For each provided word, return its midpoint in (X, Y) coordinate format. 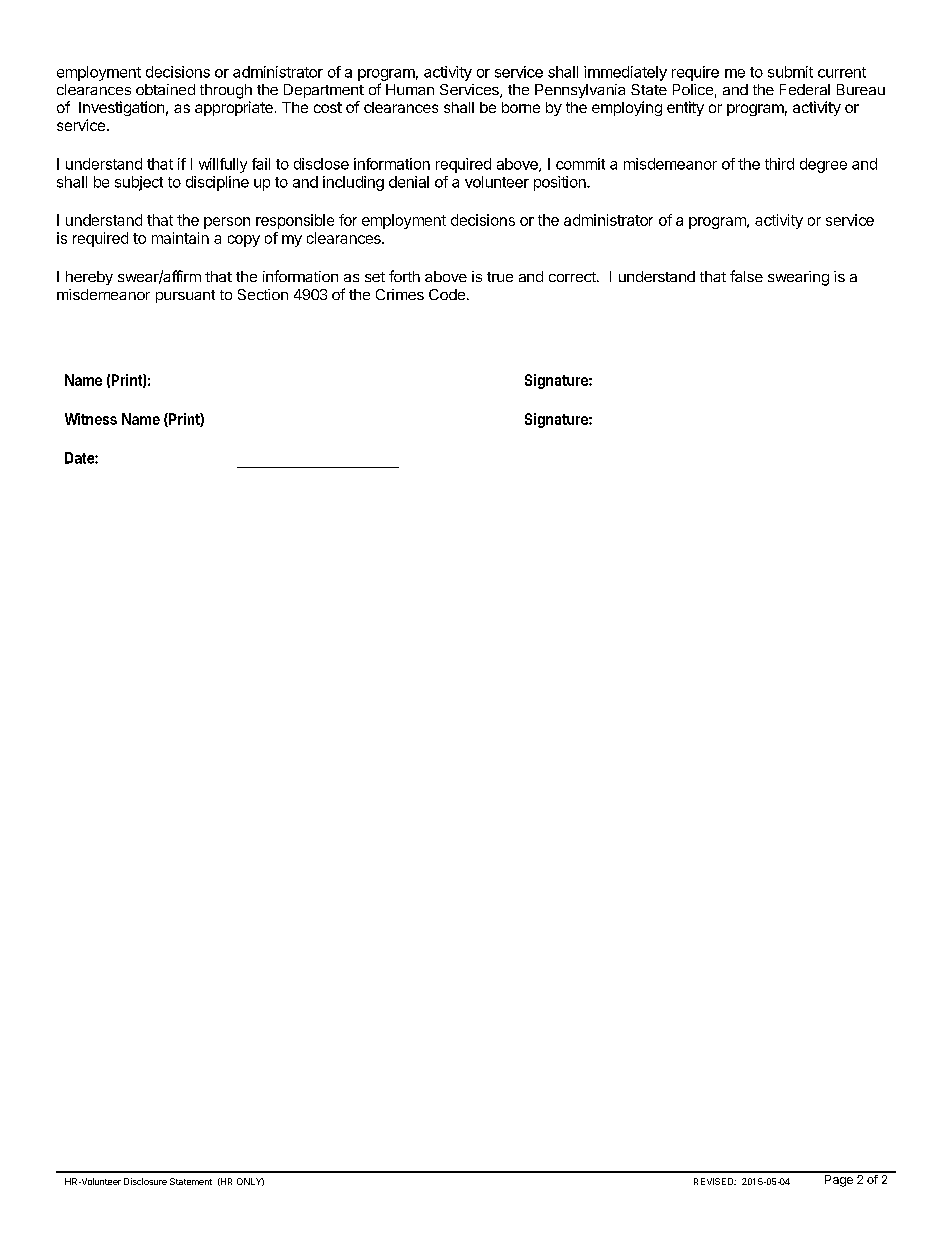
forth (404, 276)
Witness (91, 419)
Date (80, 458)
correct (573, 277)
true (500, 277)
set (375, 277)
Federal (805, 89)
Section (263, 294)
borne (521, 107)
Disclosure (145, 1181)
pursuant (185, 296)
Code (447, 294)
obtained (165, 89)
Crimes (400, 294)
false (746, 276)
